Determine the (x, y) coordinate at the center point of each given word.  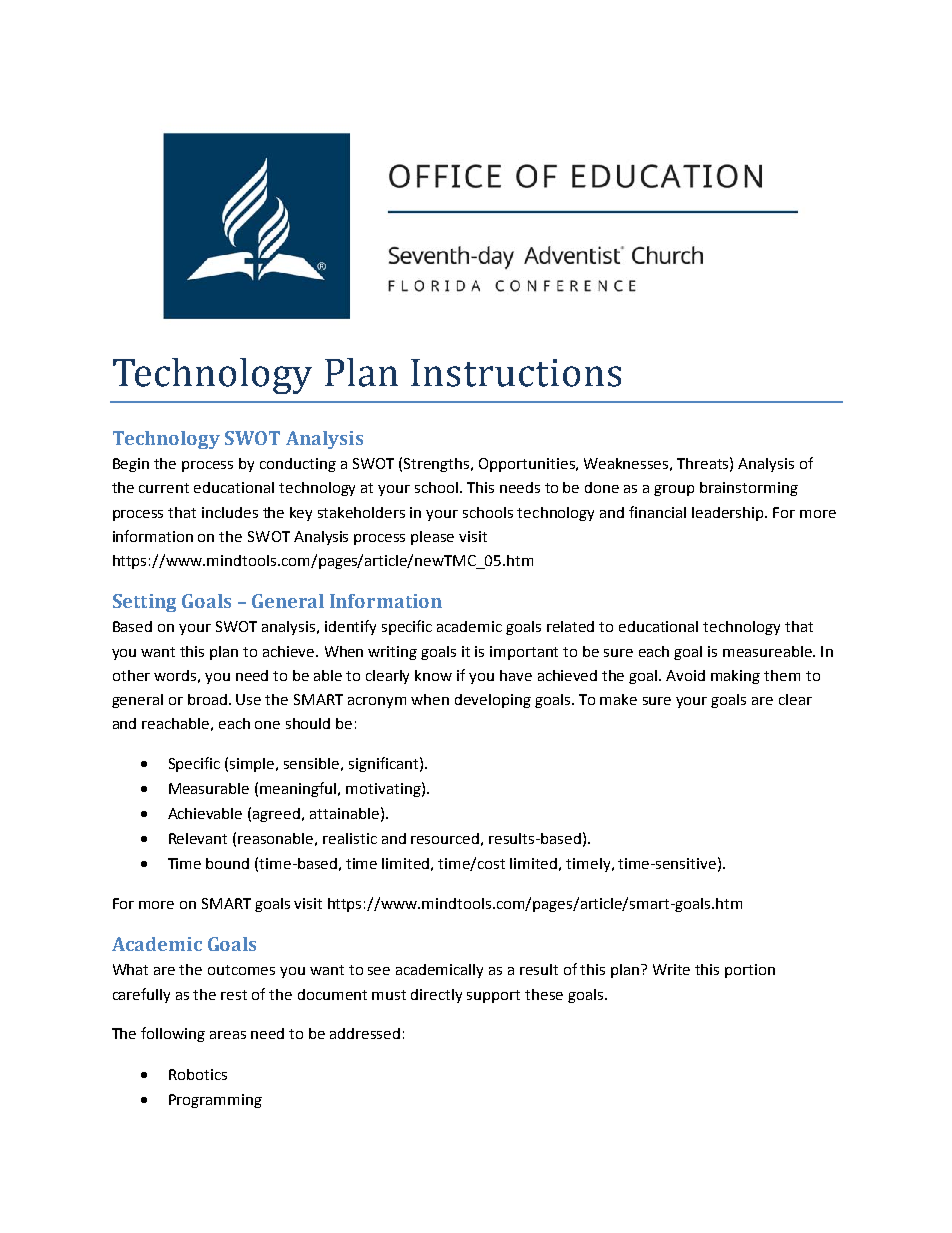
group (674, 490)
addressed (365, 1033)
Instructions (516, 373)
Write (671, 969)
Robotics (198, 1074)
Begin (131, 465)
